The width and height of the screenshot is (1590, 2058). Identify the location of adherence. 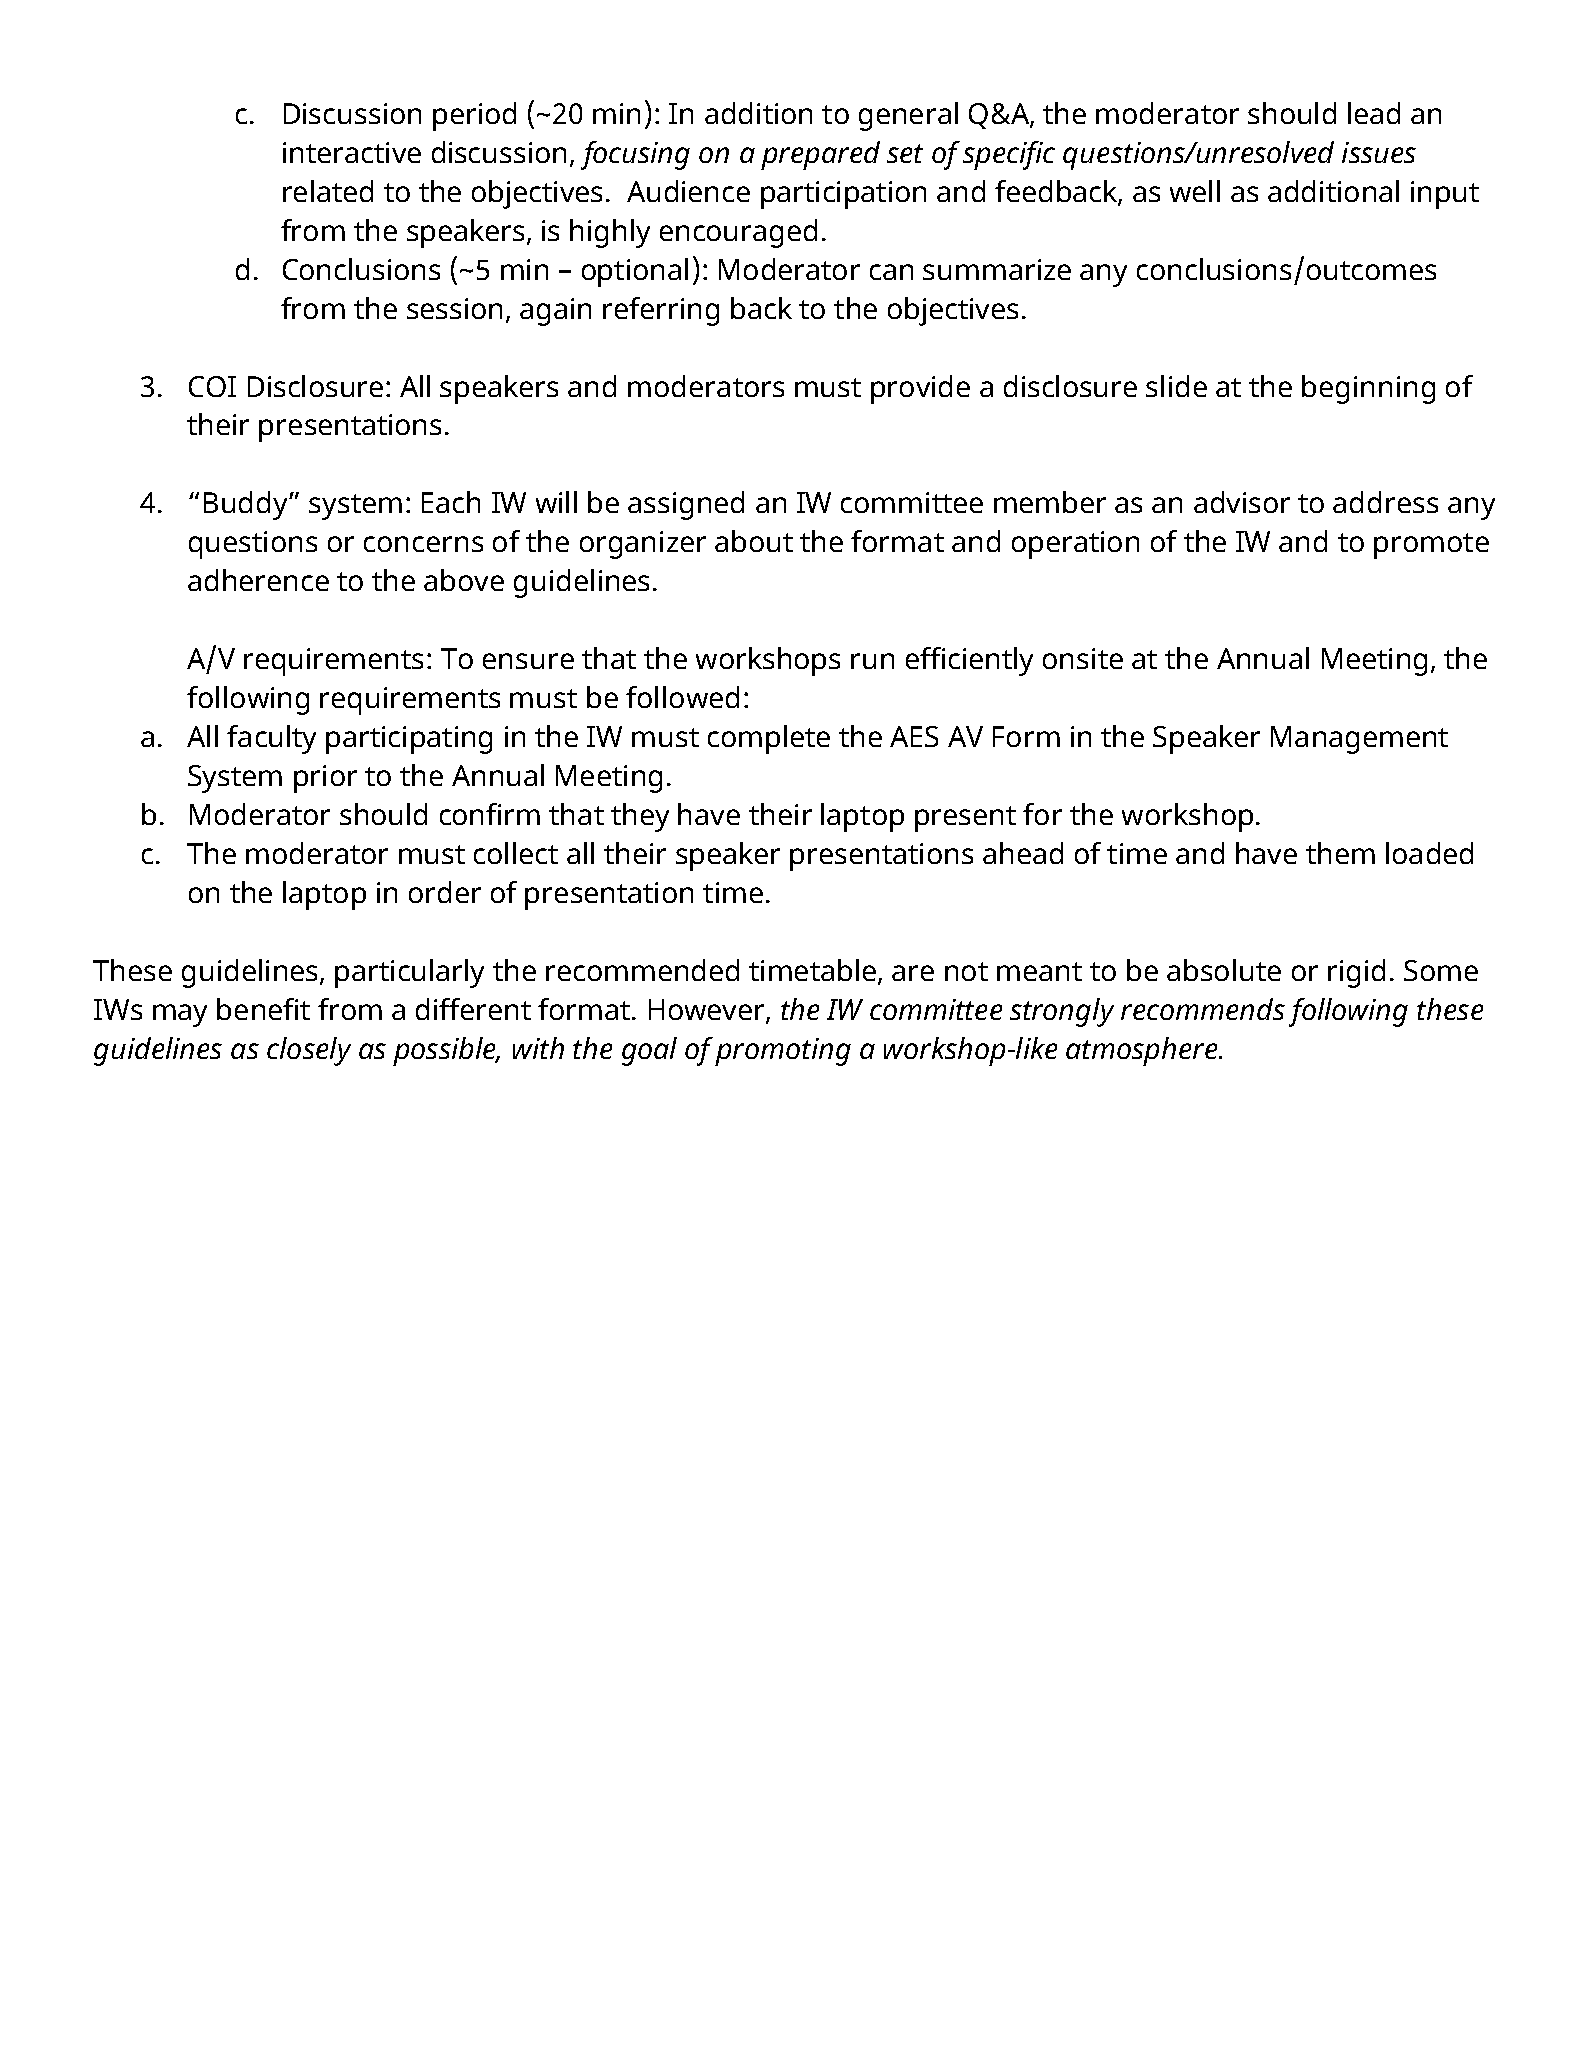
(258, 580).
